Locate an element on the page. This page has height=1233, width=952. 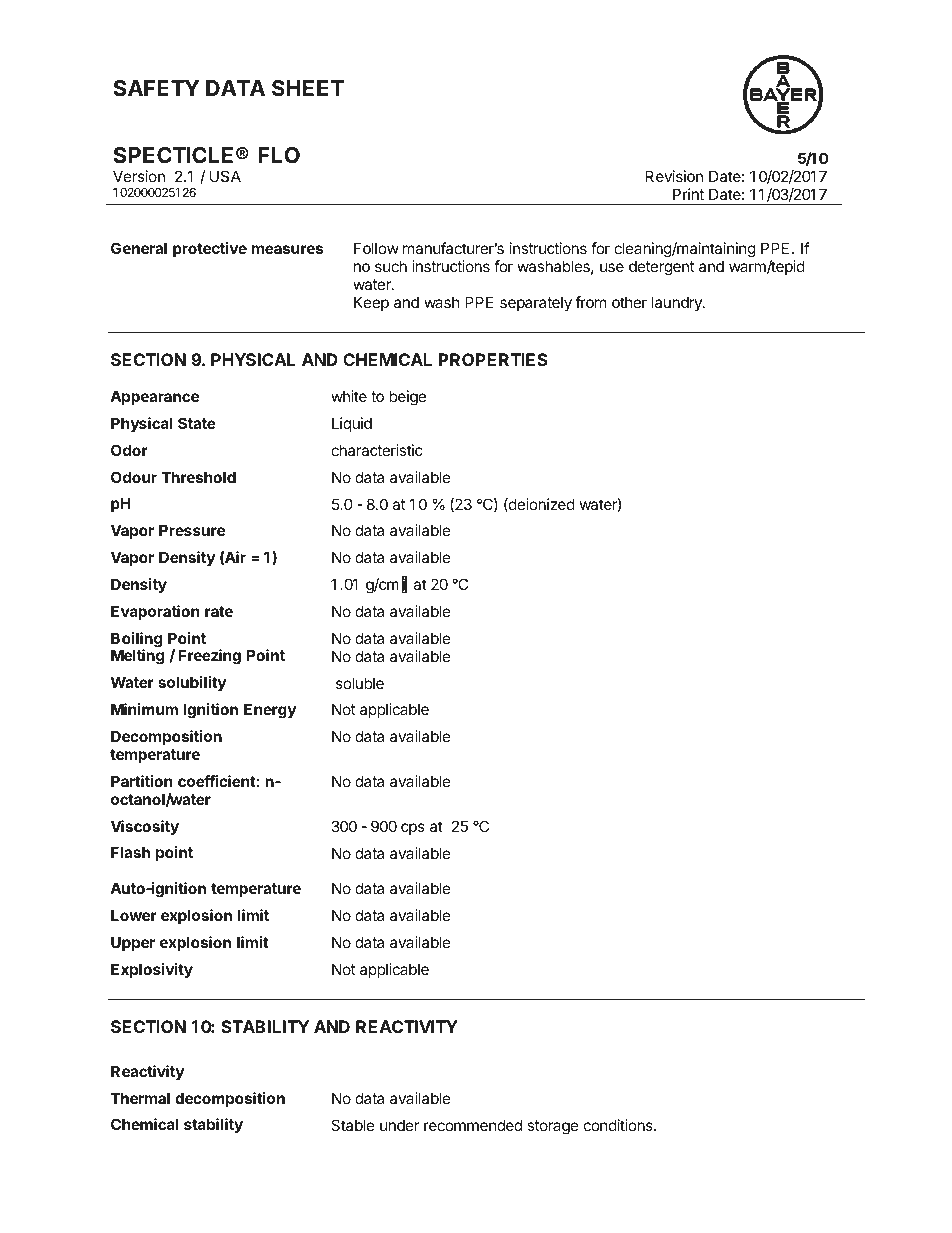
Freezing is located at coordinates (209, 657).
